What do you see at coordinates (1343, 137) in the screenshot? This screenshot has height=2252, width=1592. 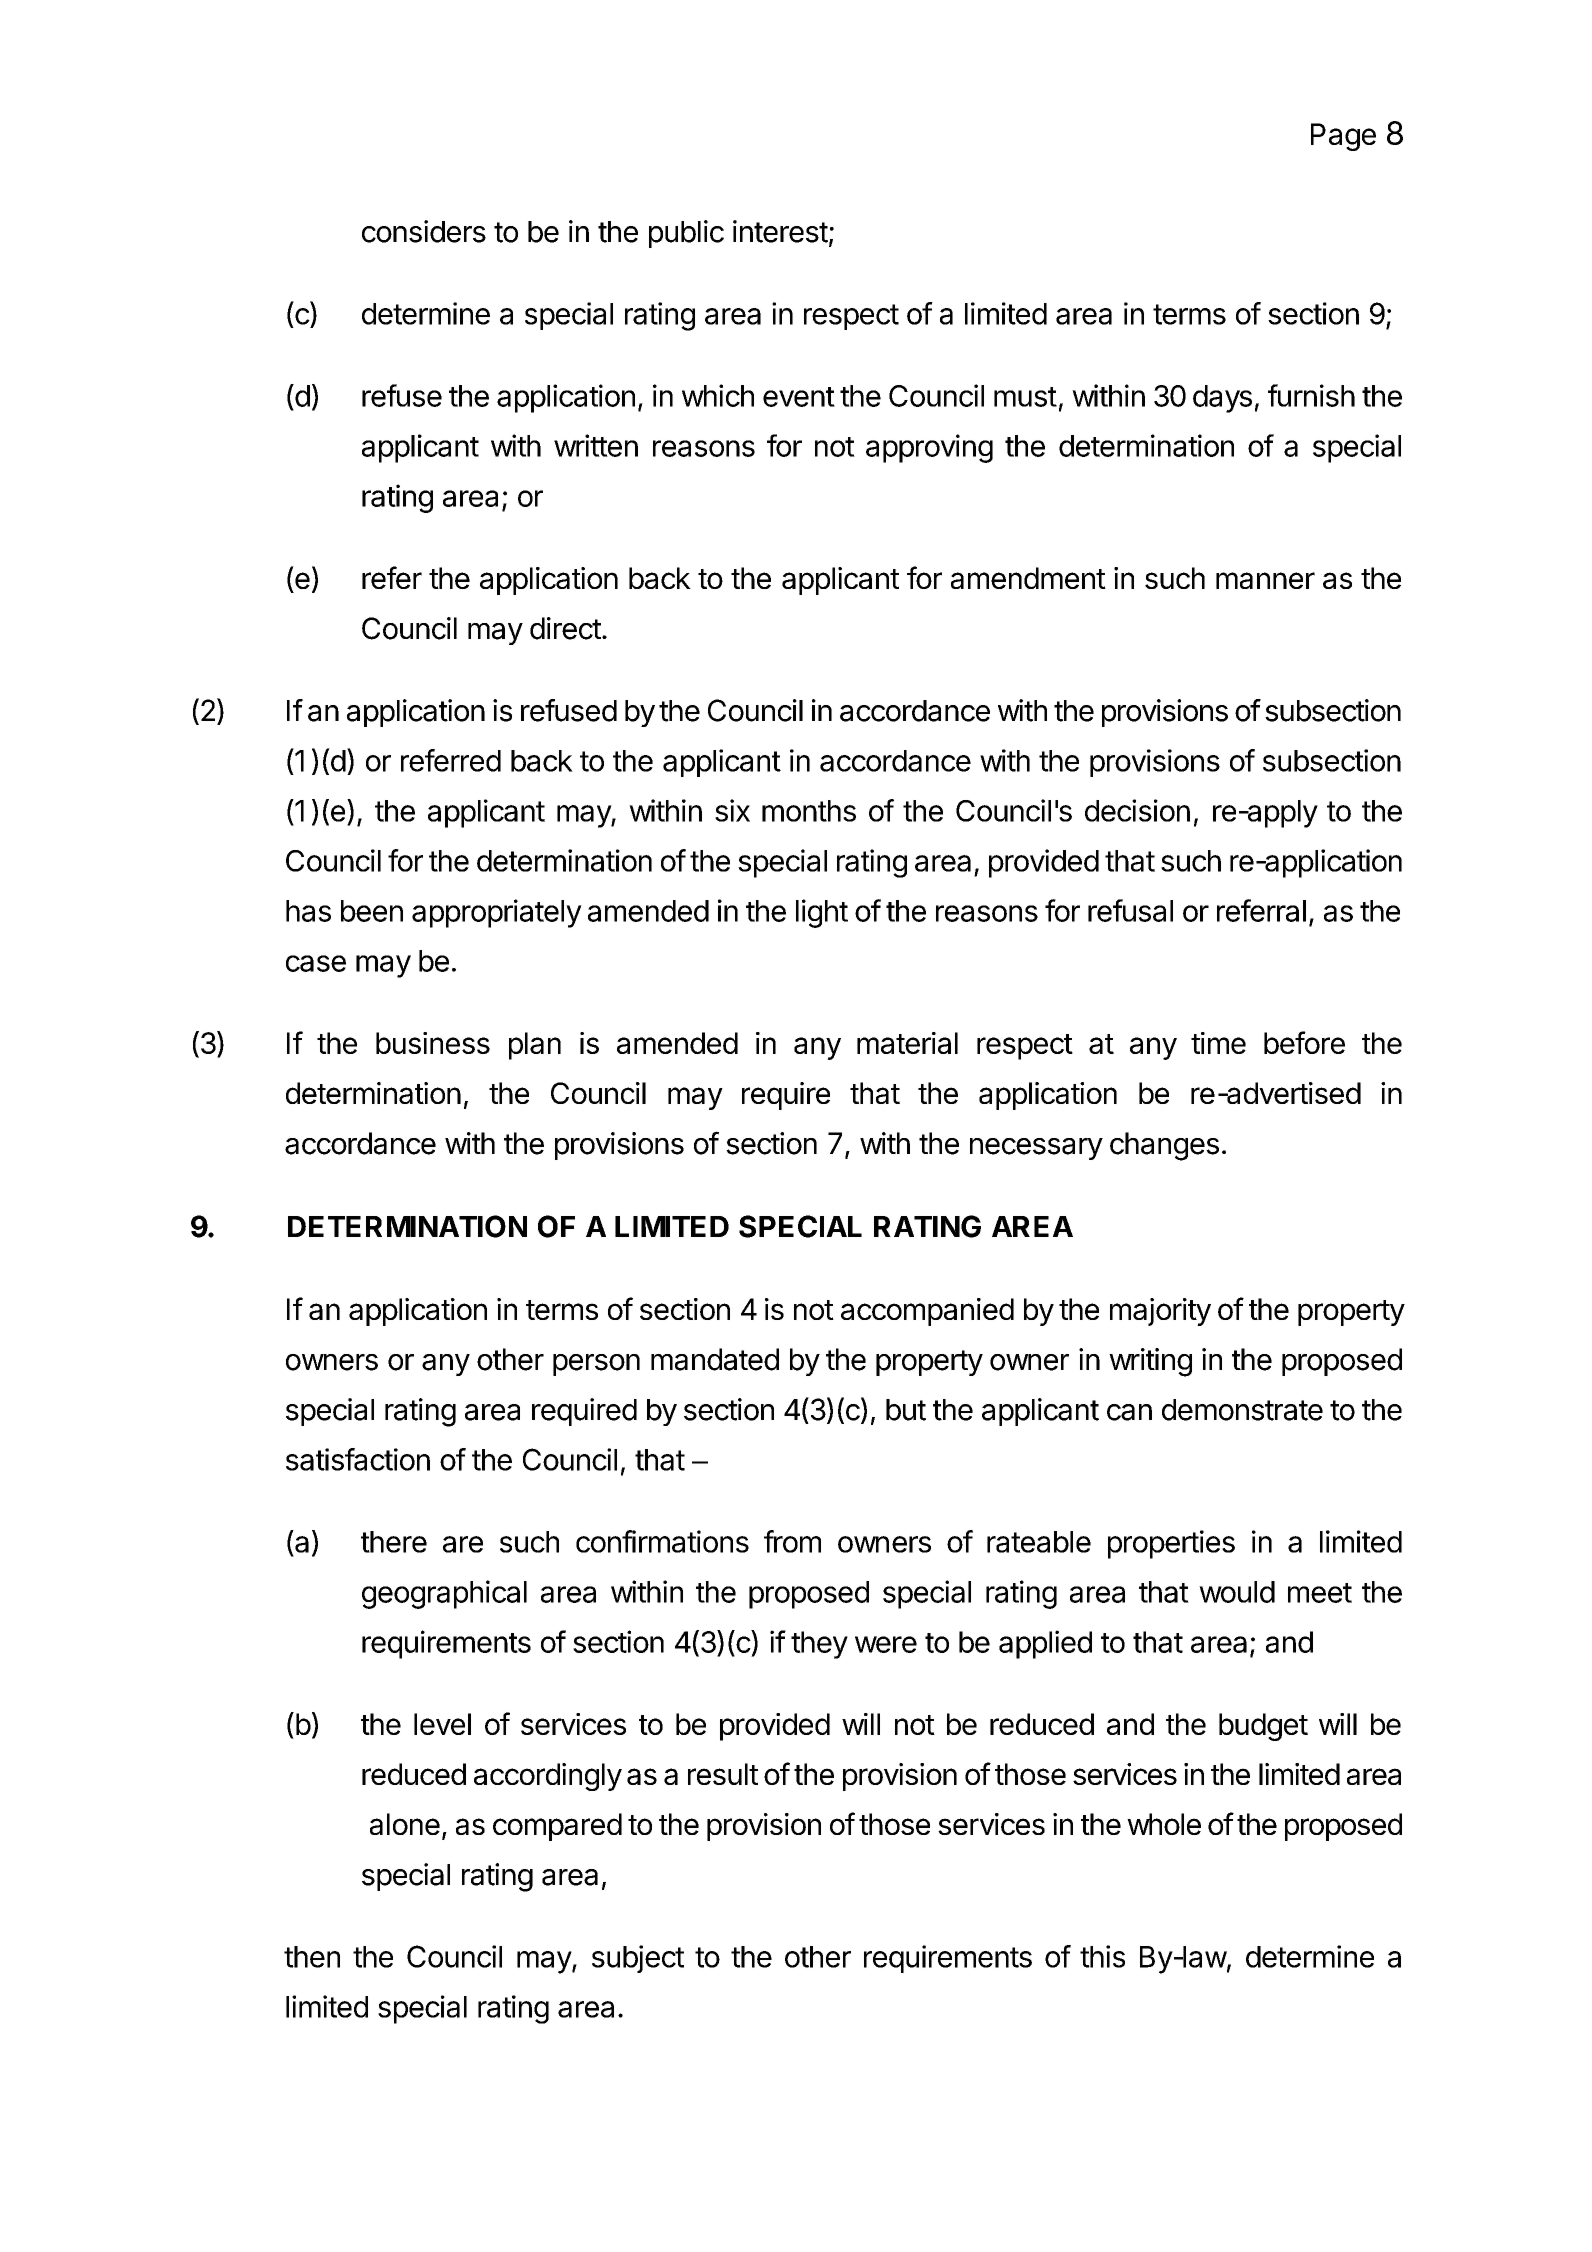 I see `Page` at bounding box center [1343, 137].
